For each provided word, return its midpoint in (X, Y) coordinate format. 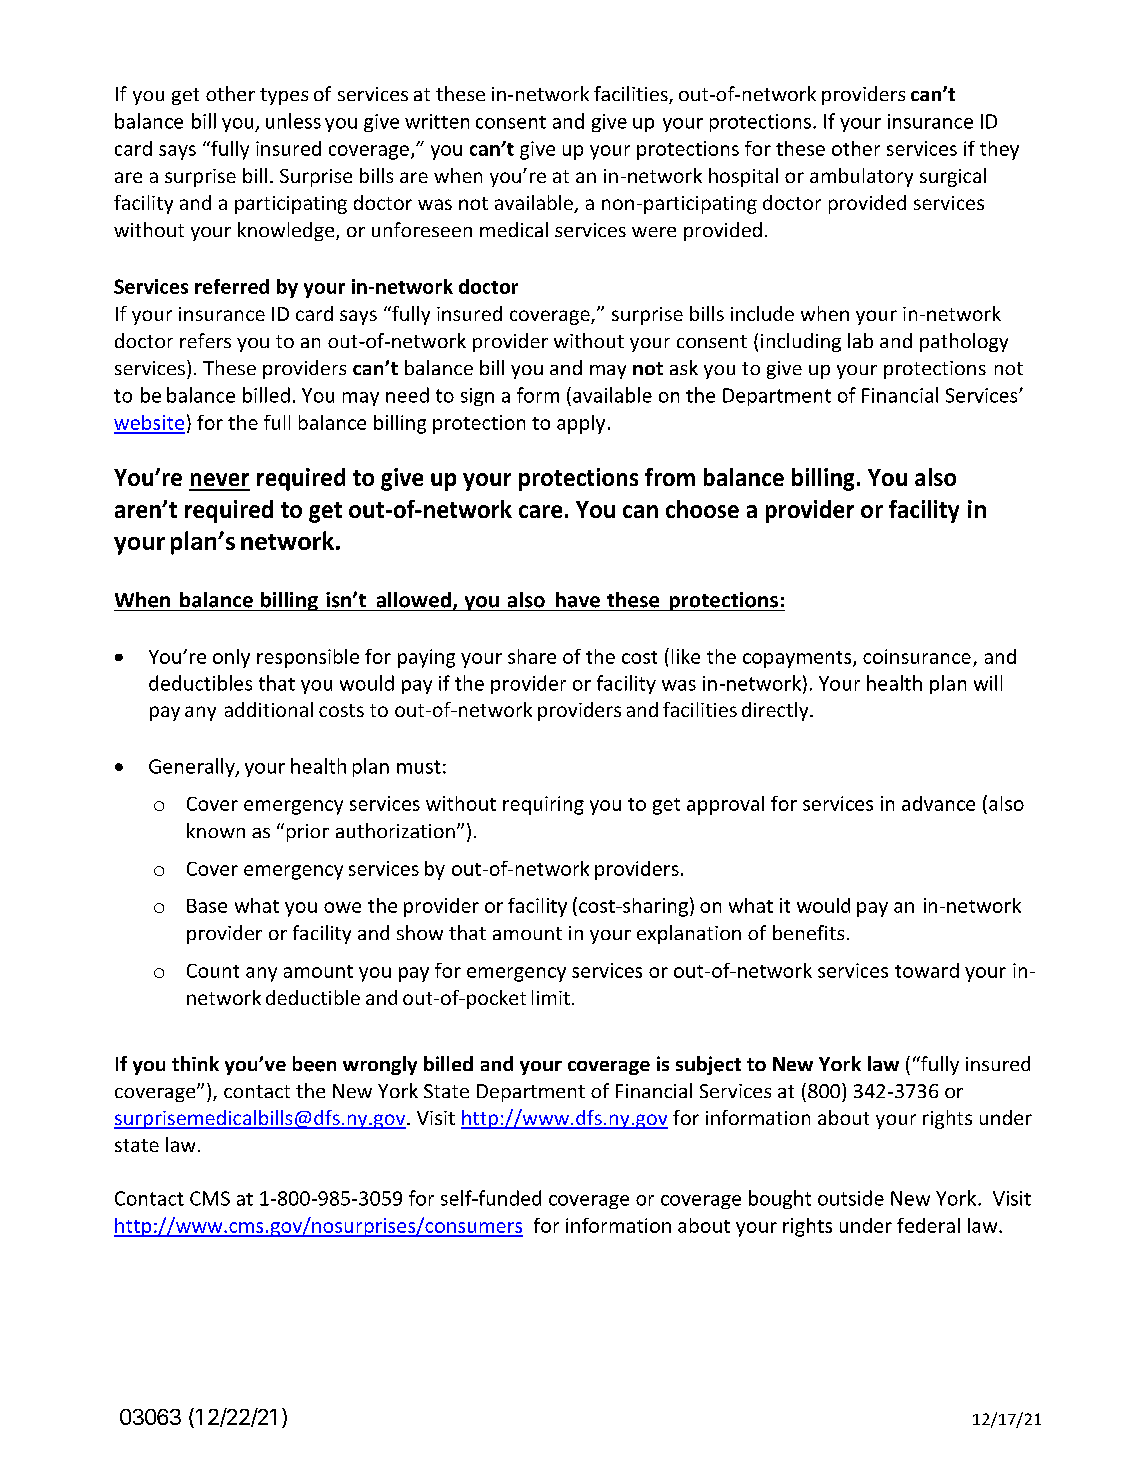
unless (293, 121)
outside (851, 1198)
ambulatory (861, 177)
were (654, 232)
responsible (308, 658)
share (532, 656)
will (988, 683)
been (314, 1064)
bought (780, 1199)
